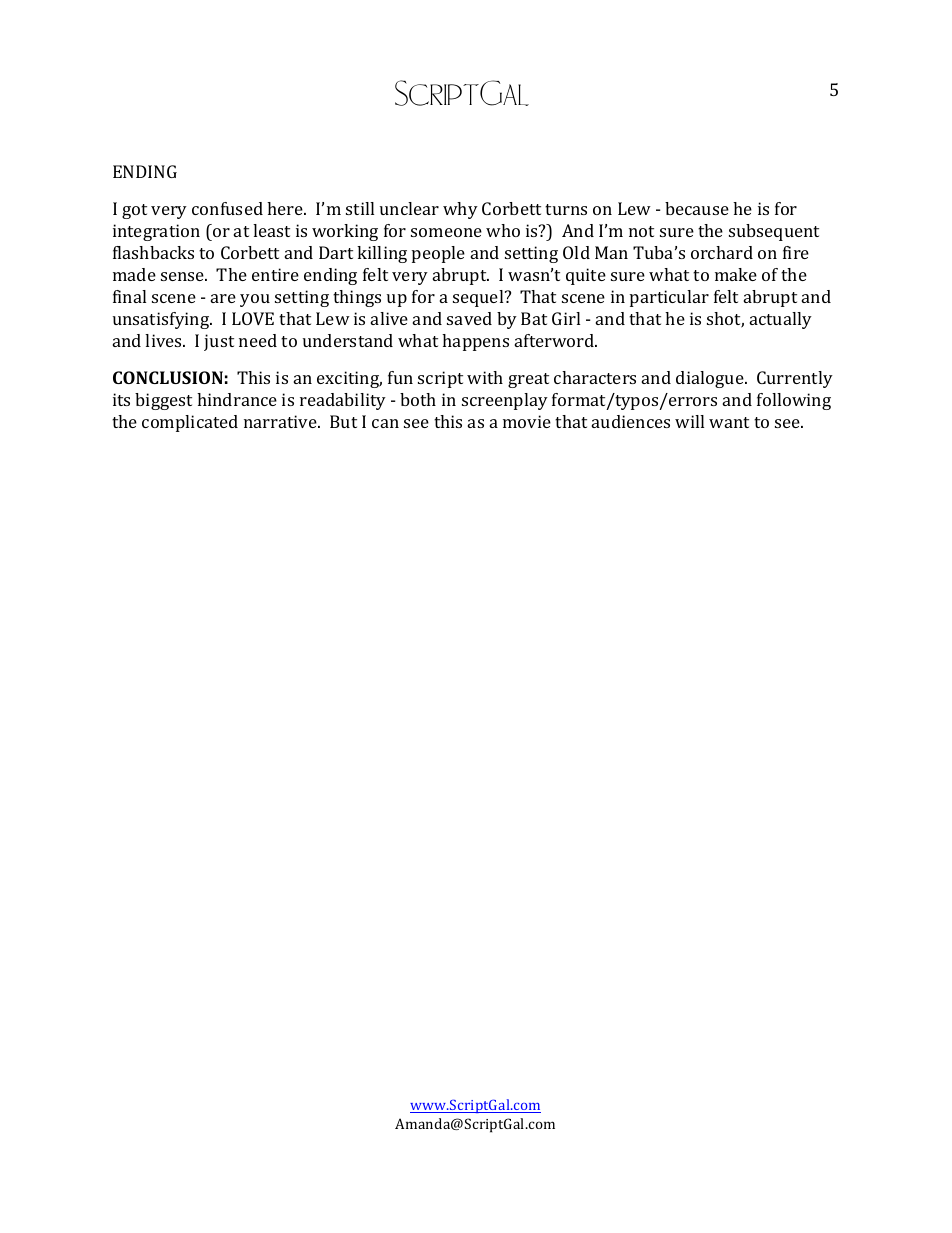 The image size is (952, 1233). What do you see at coordinates (438, 254) in the screenshot?
I see `people` at bounding box center [438, 254].
